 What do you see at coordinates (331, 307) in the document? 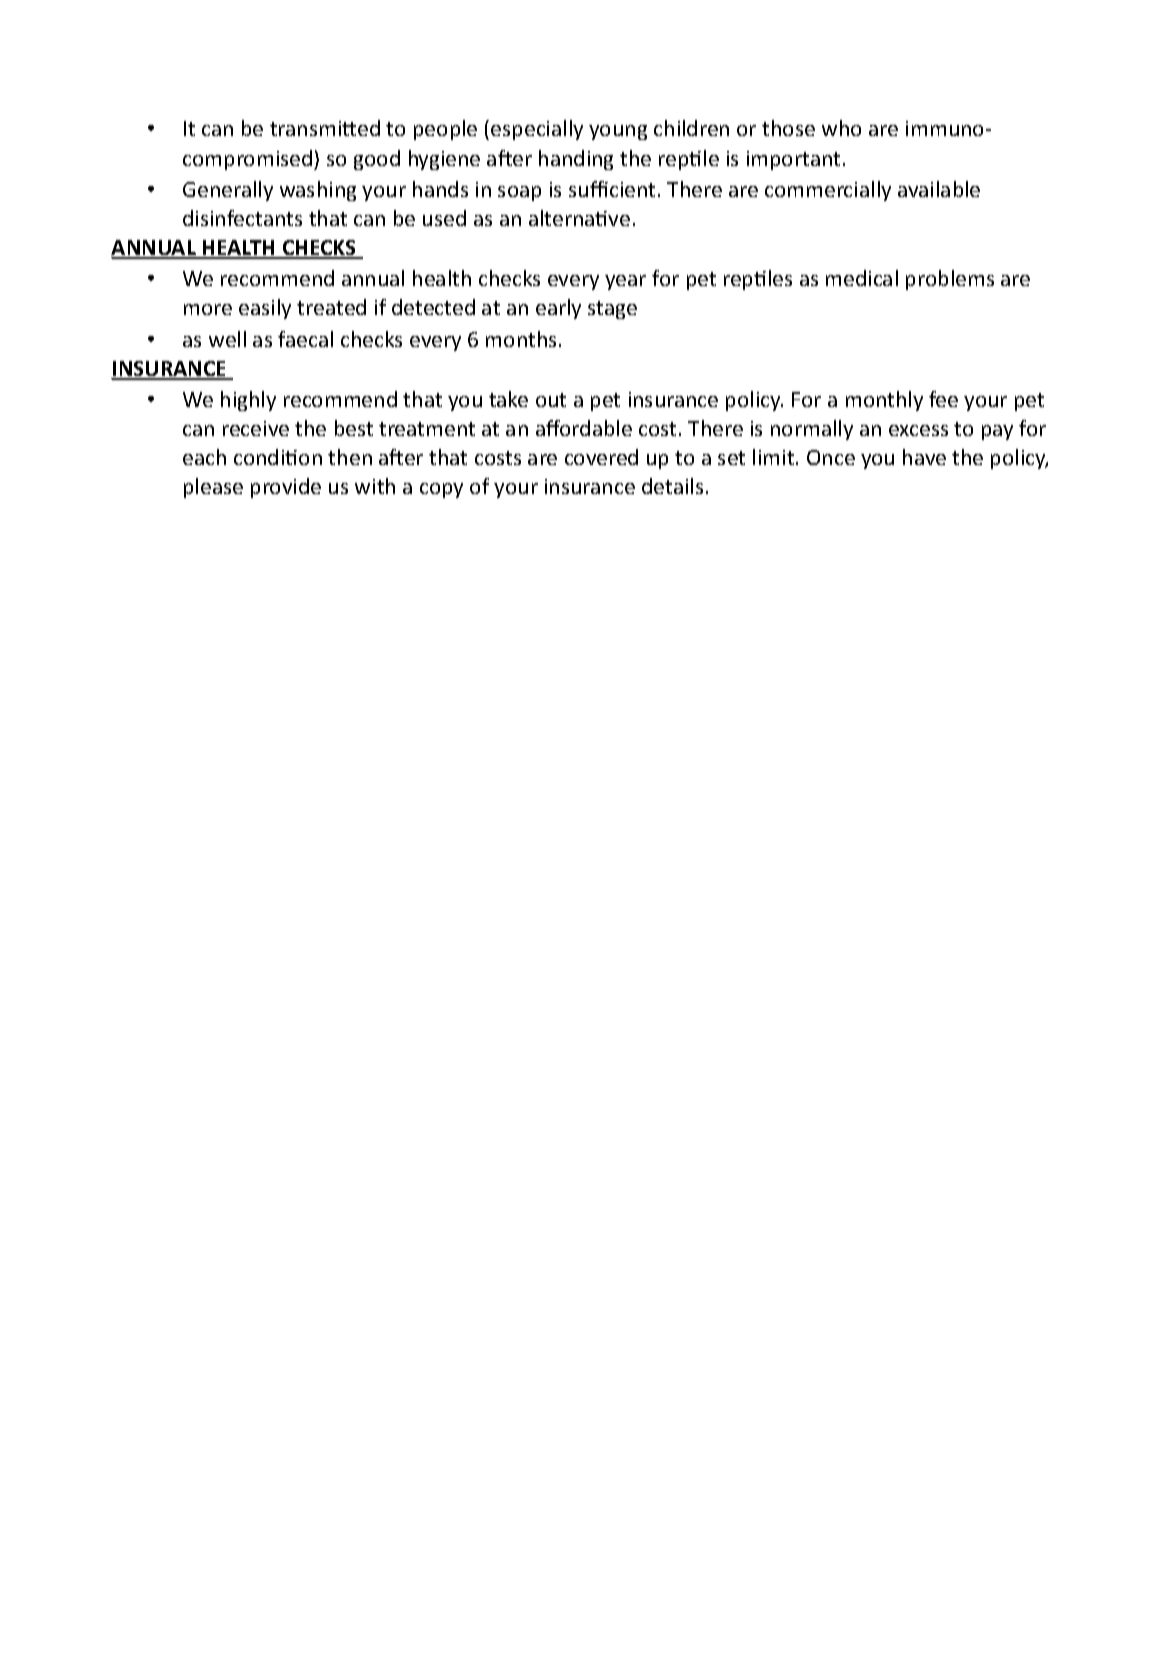
I see `treated` at bounding box center [331, 307].
